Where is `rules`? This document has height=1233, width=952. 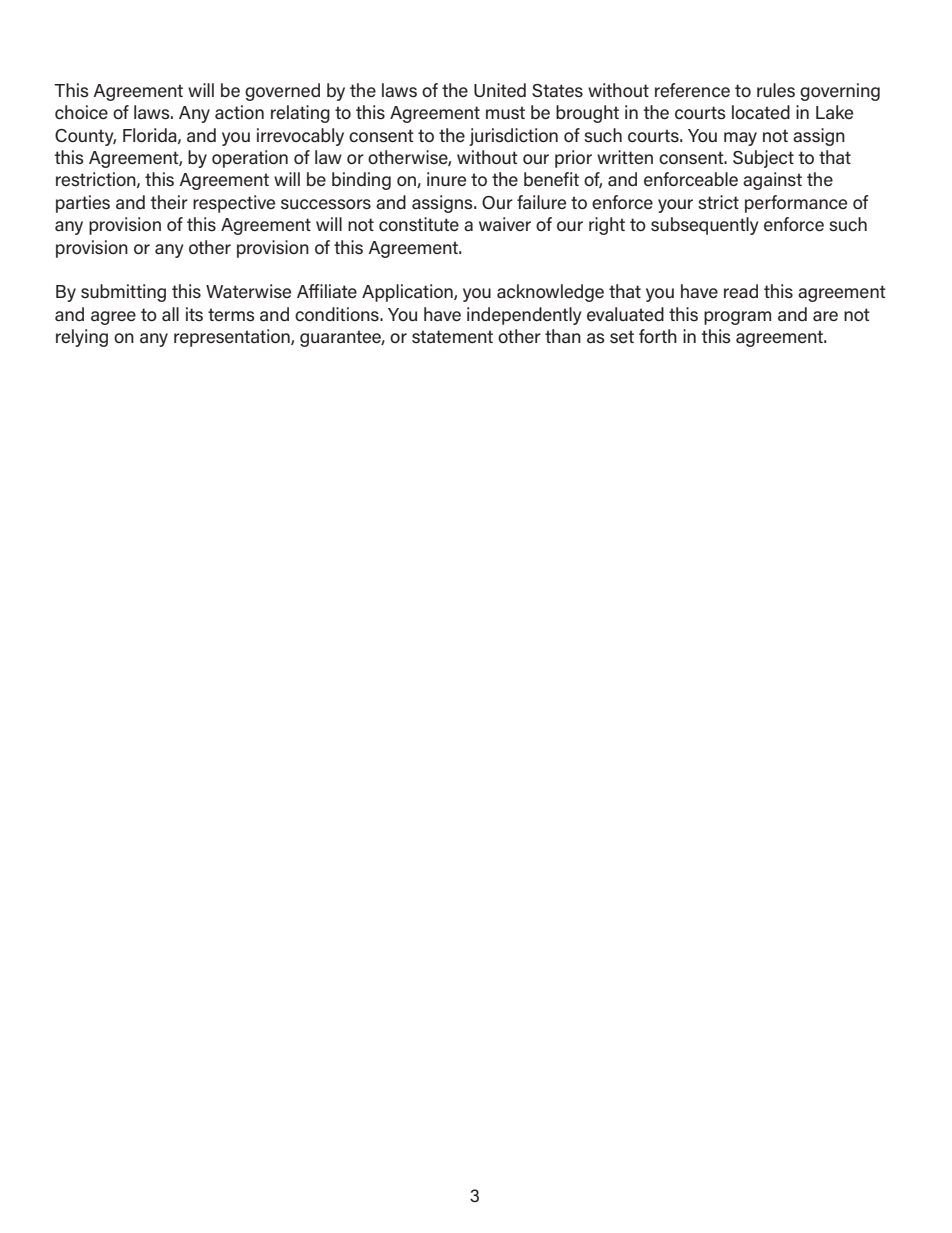
rules is located at coordinates (776, 90).
